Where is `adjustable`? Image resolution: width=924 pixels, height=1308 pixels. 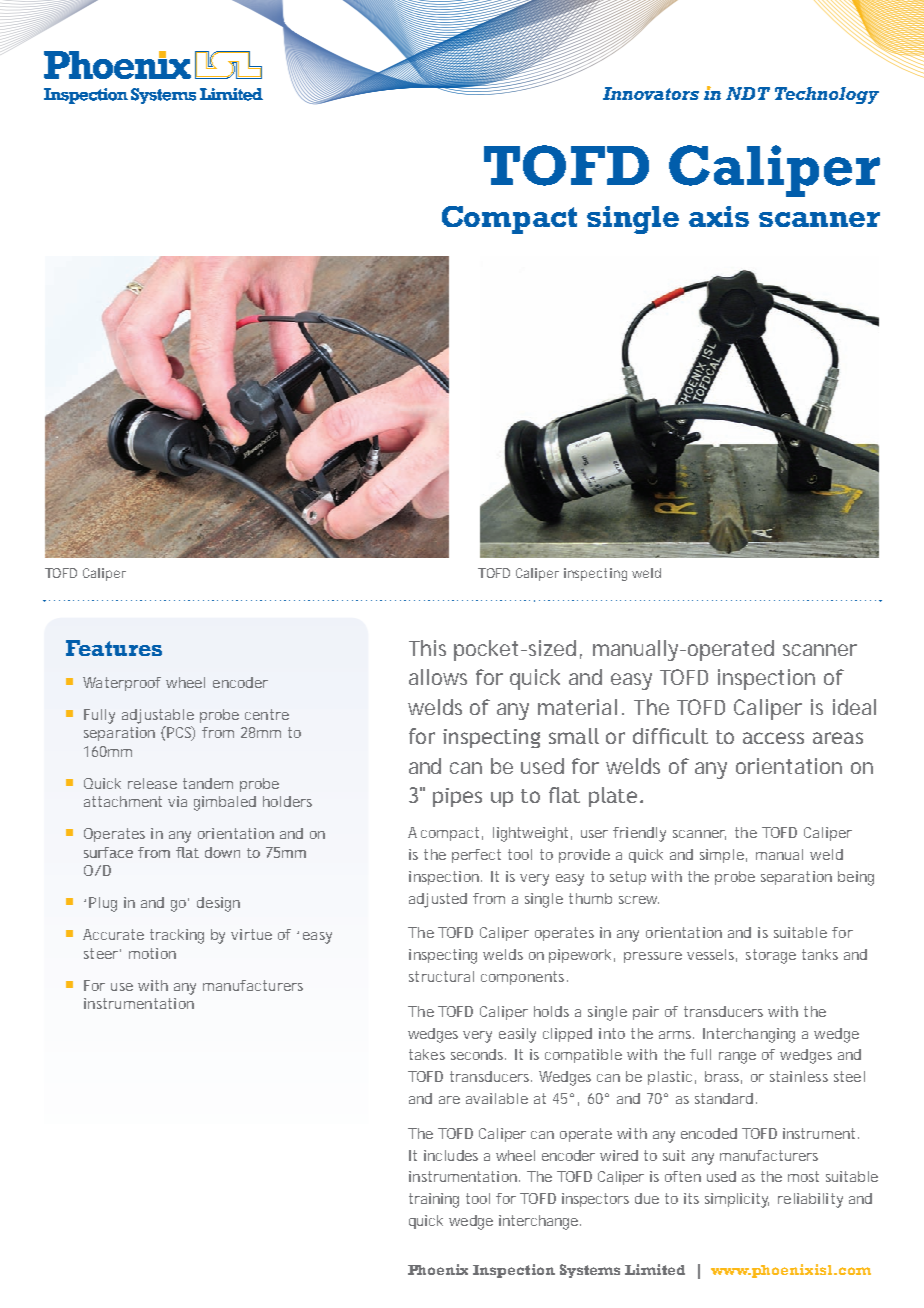 adjustable is located at coordinates (158, 716).
